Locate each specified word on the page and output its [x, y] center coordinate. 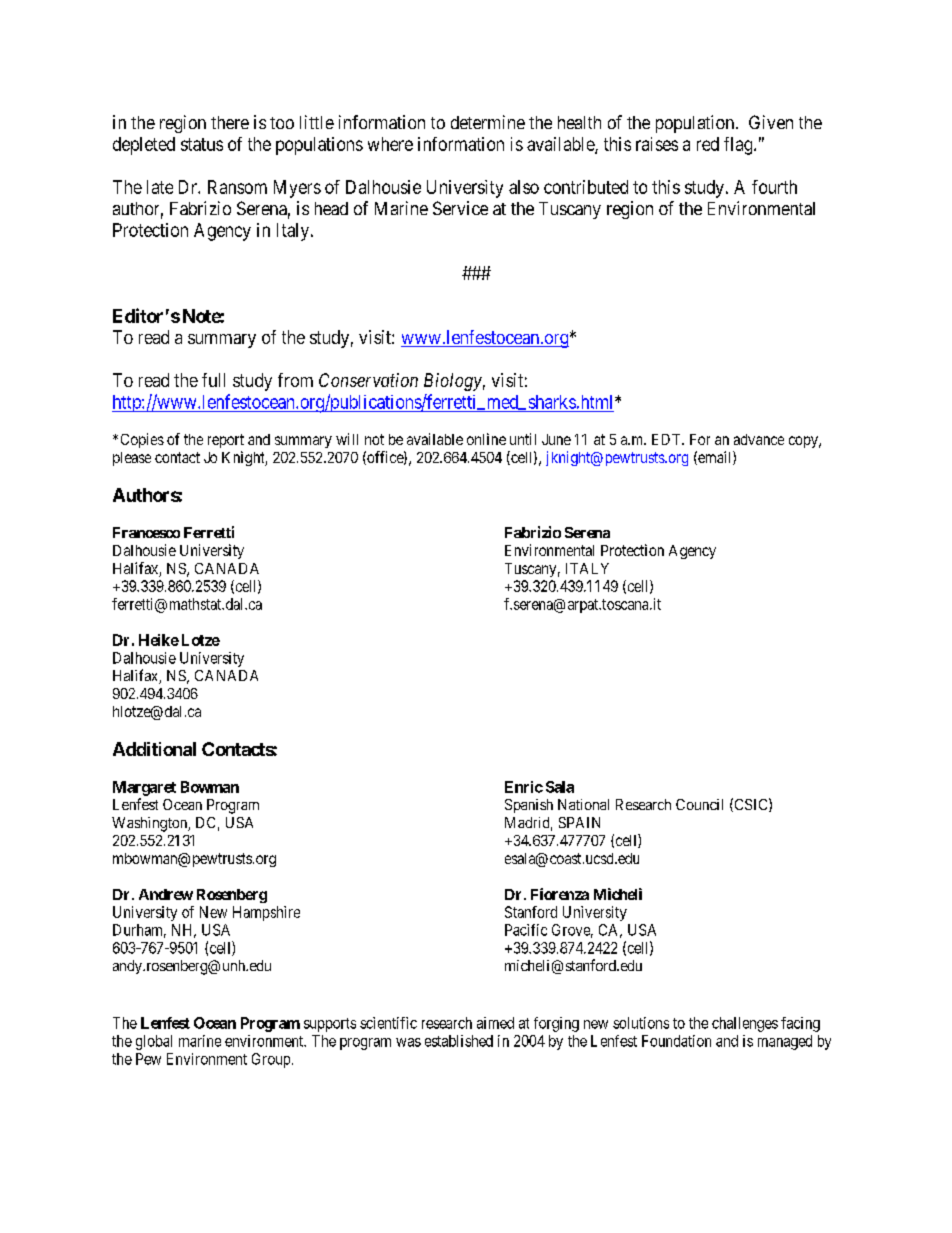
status [202, 144]
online [486, 439]
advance [759, 439]
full [213, 380]
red [708, 144]
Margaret [144, 788]
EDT [667, 439]
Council [699, 804]
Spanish [529, 806]
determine [488, 122]
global [154, 1042]
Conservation [368, 380]
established [459, 1041]
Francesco [146, 532]
